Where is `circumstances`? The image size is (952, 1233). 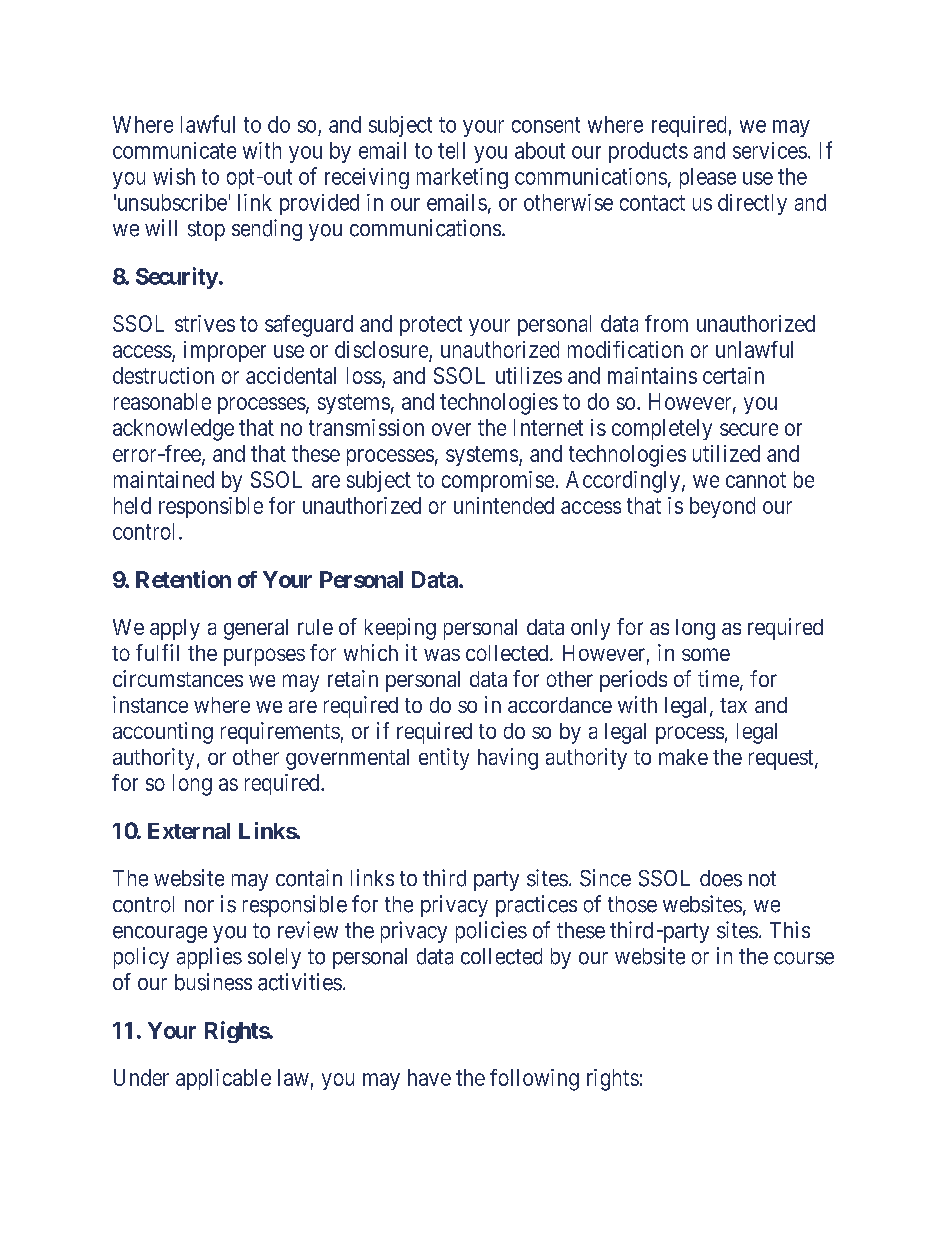 circumstances is located at coordinates (178, 678).
